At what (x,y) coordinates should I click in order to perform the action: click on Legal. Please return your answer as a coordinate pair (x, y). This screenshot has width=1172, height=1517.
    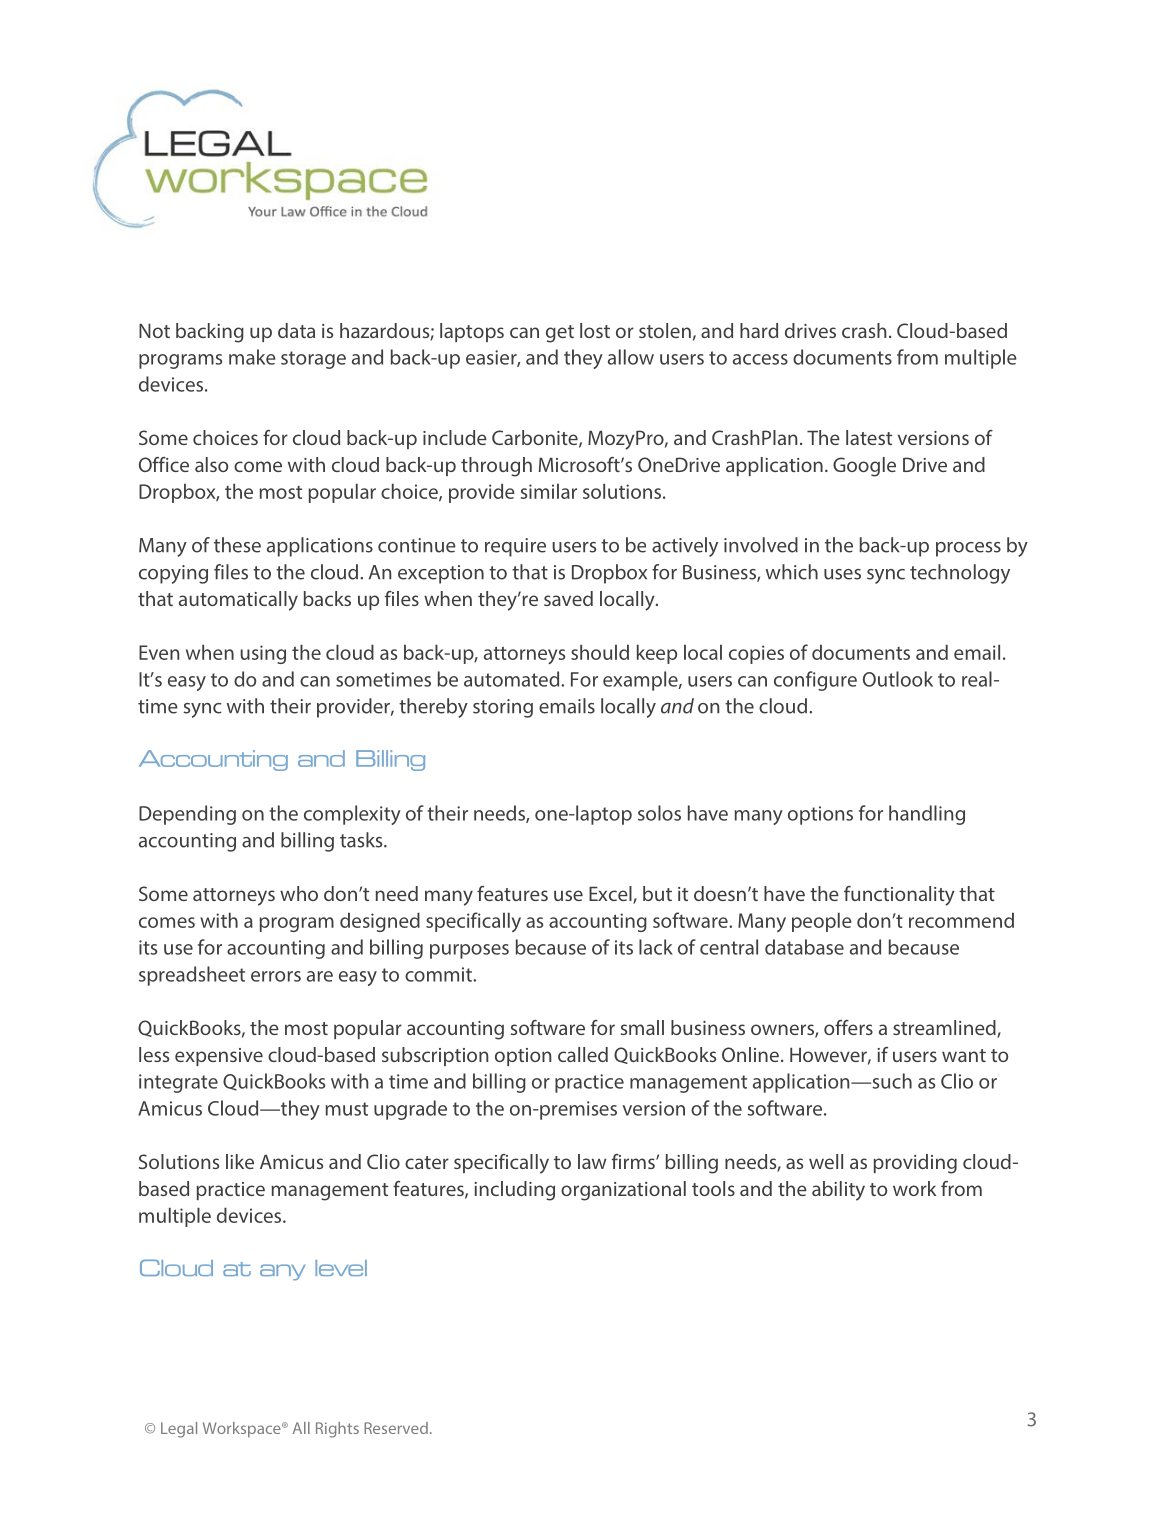
    Looking at the image, I should click on (179, 1430).
